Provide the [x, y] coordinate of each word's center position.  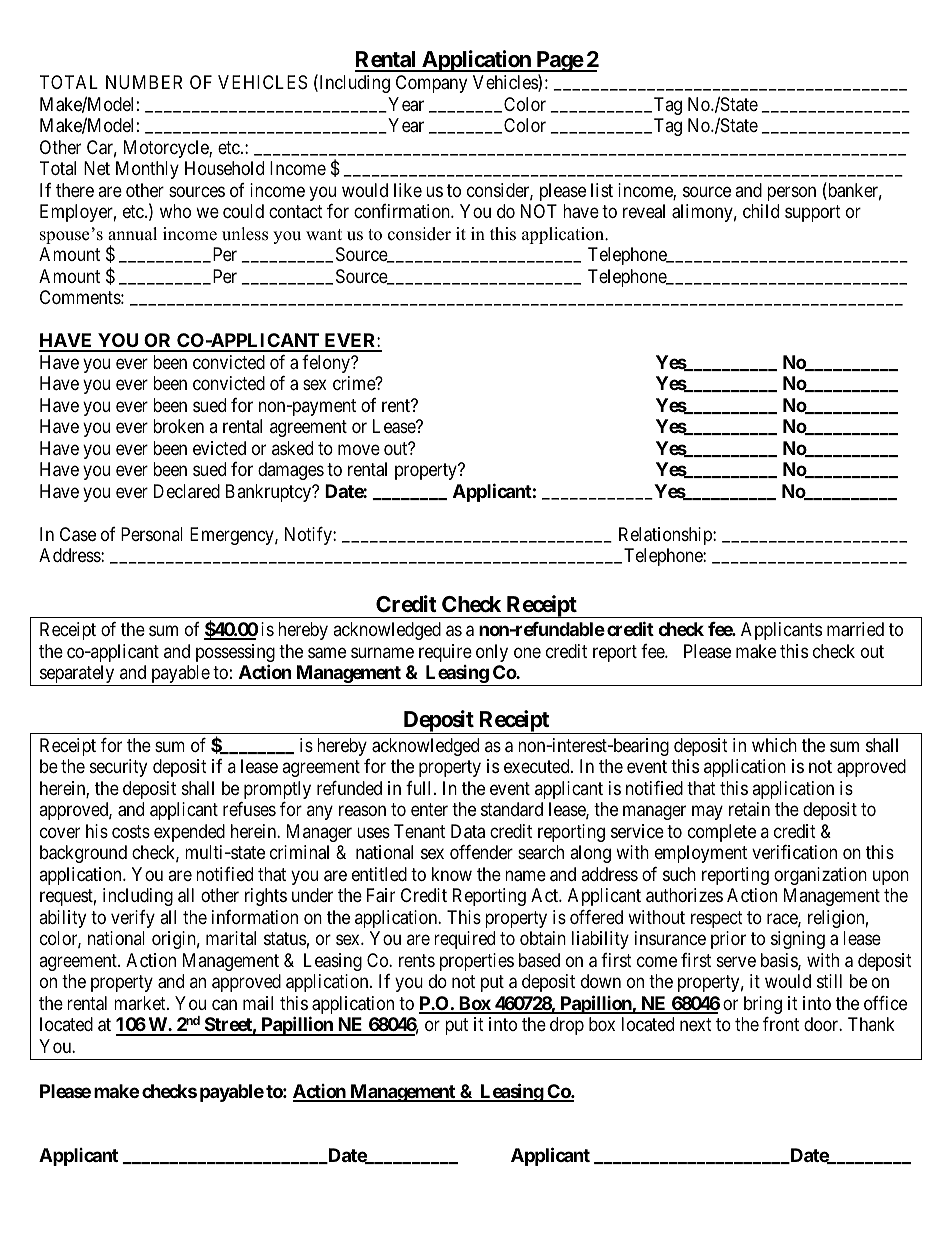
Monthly [147, 170]
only [492, 653]
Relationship [666, 536]
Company [431, 84]
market [141, 1003]
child [761, 211]
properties [477, 962]
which [774, 745]
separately [77, 675]
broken [178, 426]
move [359, 449]
